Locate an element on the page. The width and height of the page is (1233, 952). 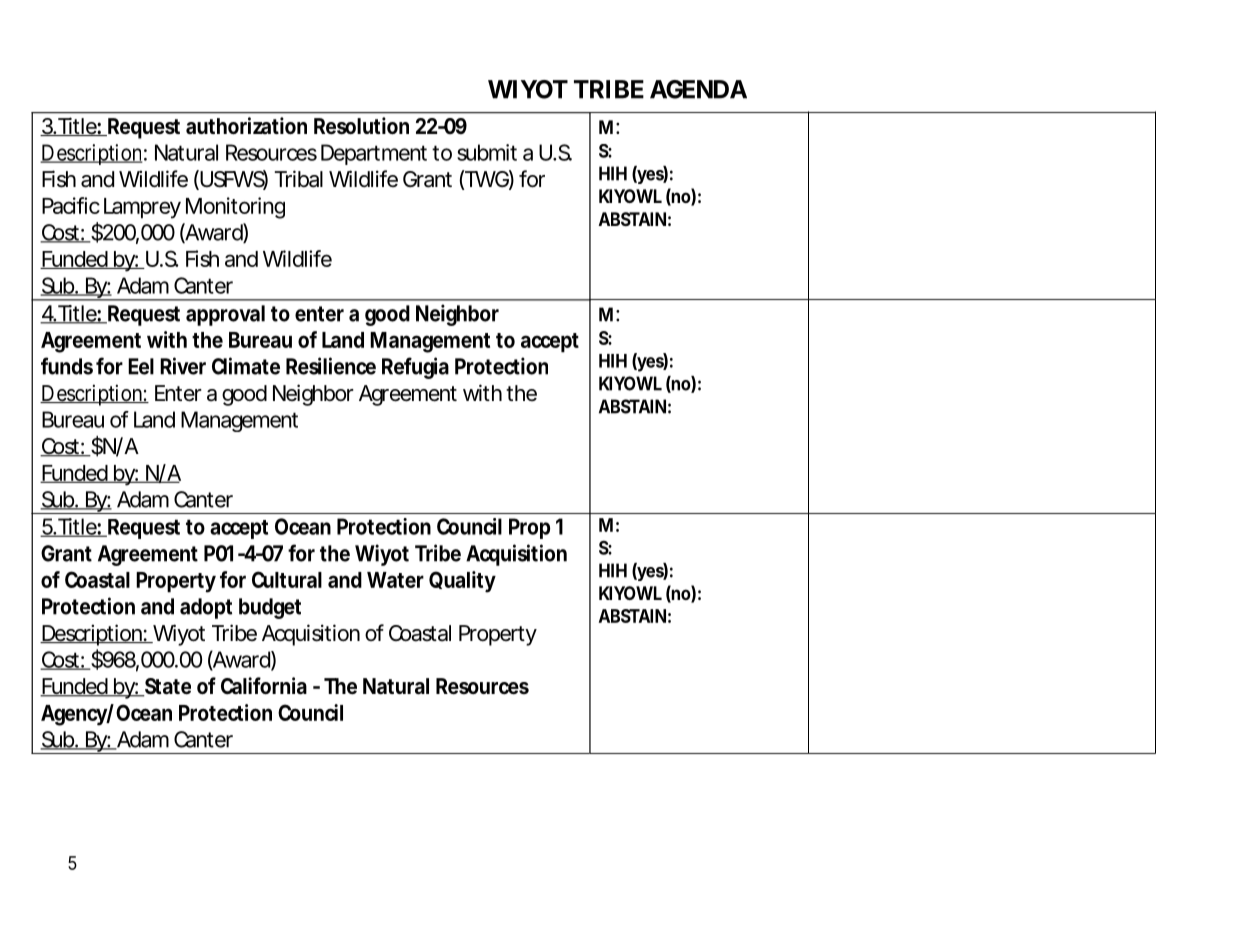
Cultural is located at coordinates (287, 579).
